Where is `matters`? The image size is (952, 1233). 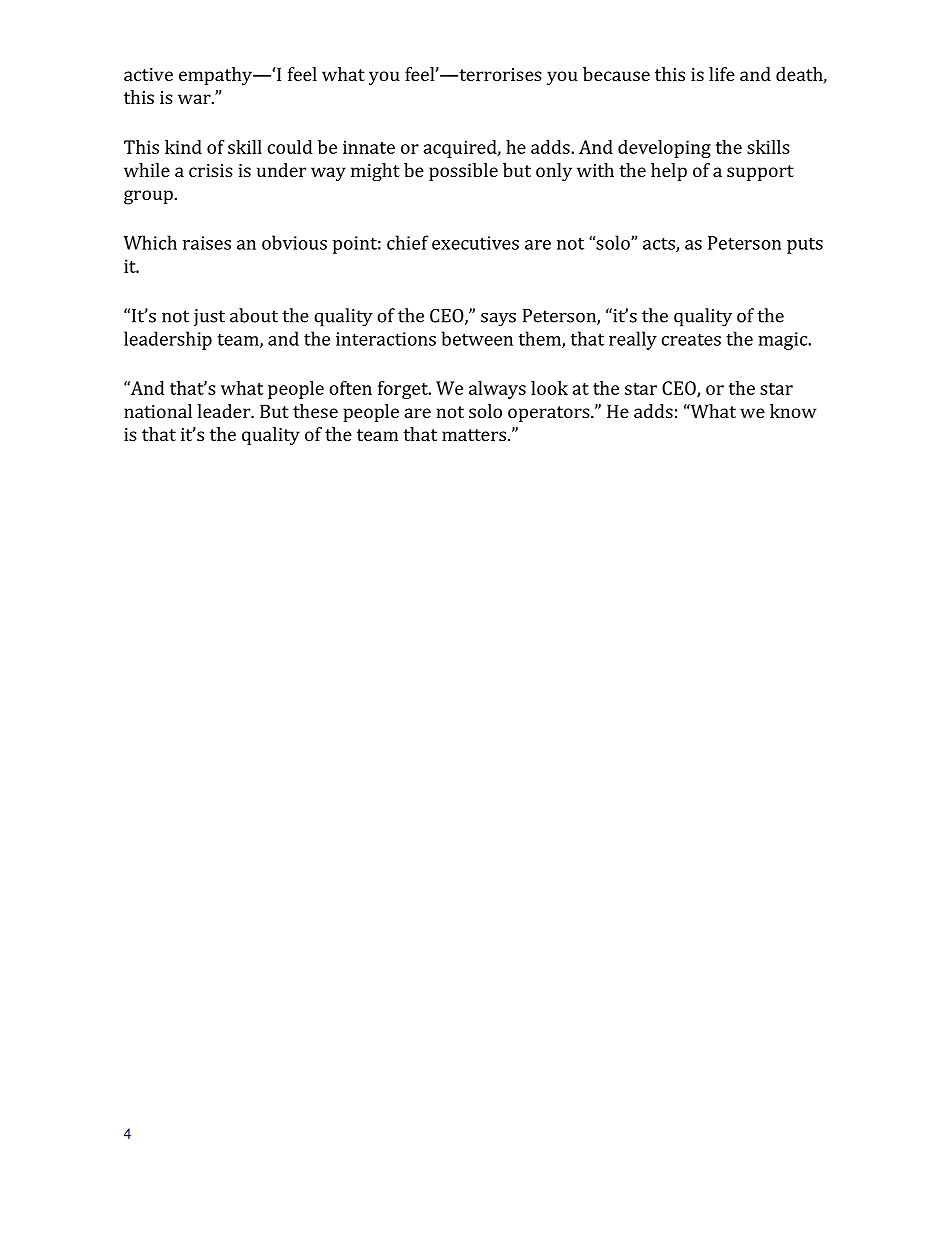 matters is located at coordinates (474, 435).
